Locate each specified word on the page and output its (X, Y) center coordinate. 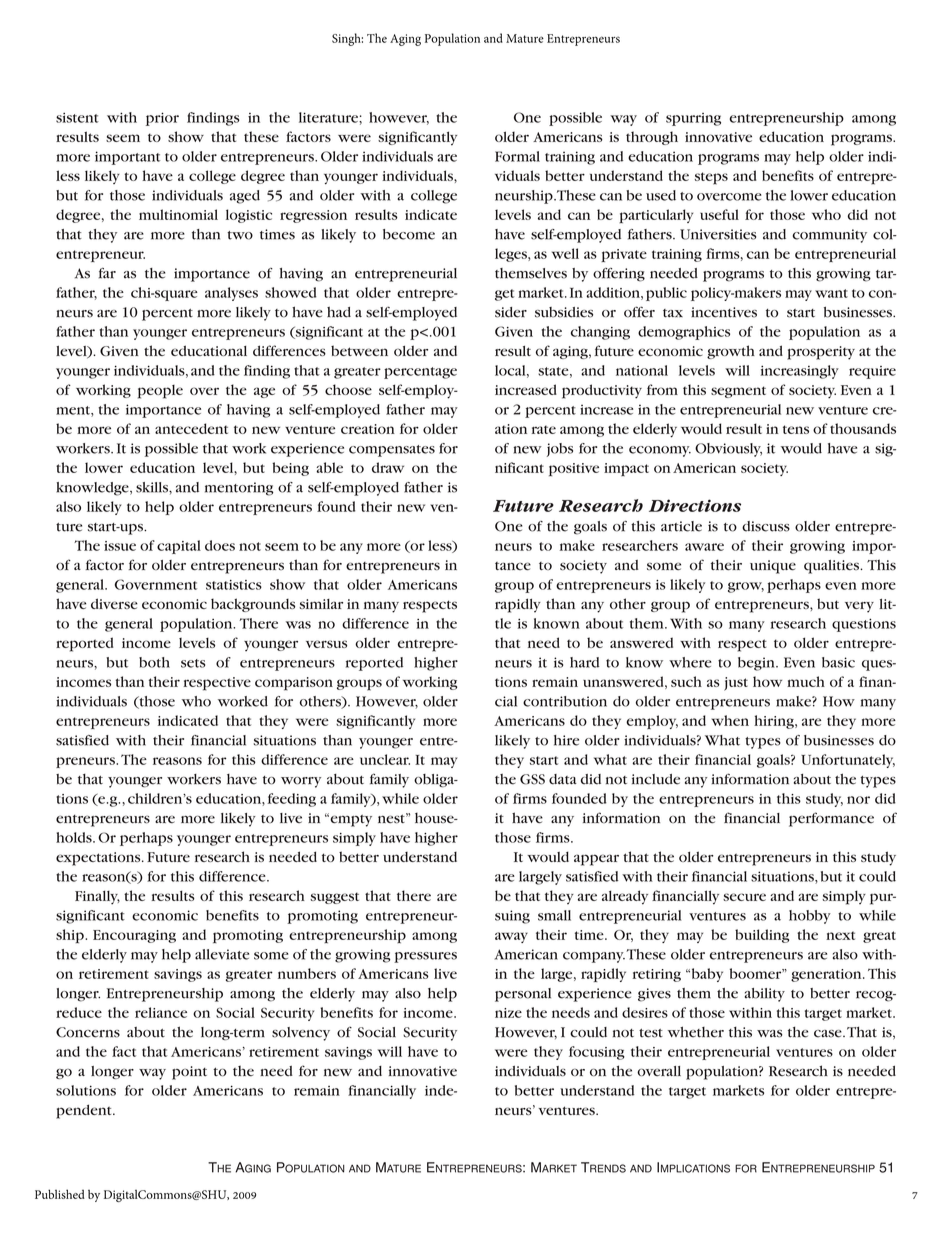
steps (711, 178)
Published (60, 1194)
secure (744, 897)
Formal (517, 156)
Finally (97, 897)
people (160, 392)
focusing (597, 1053)
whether (696, 1032)
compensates (392, 451)
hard (584, 662)
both (154, 662)
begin (757, 664)
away (511, 937)
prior (162, 119)
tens (796, 429)
